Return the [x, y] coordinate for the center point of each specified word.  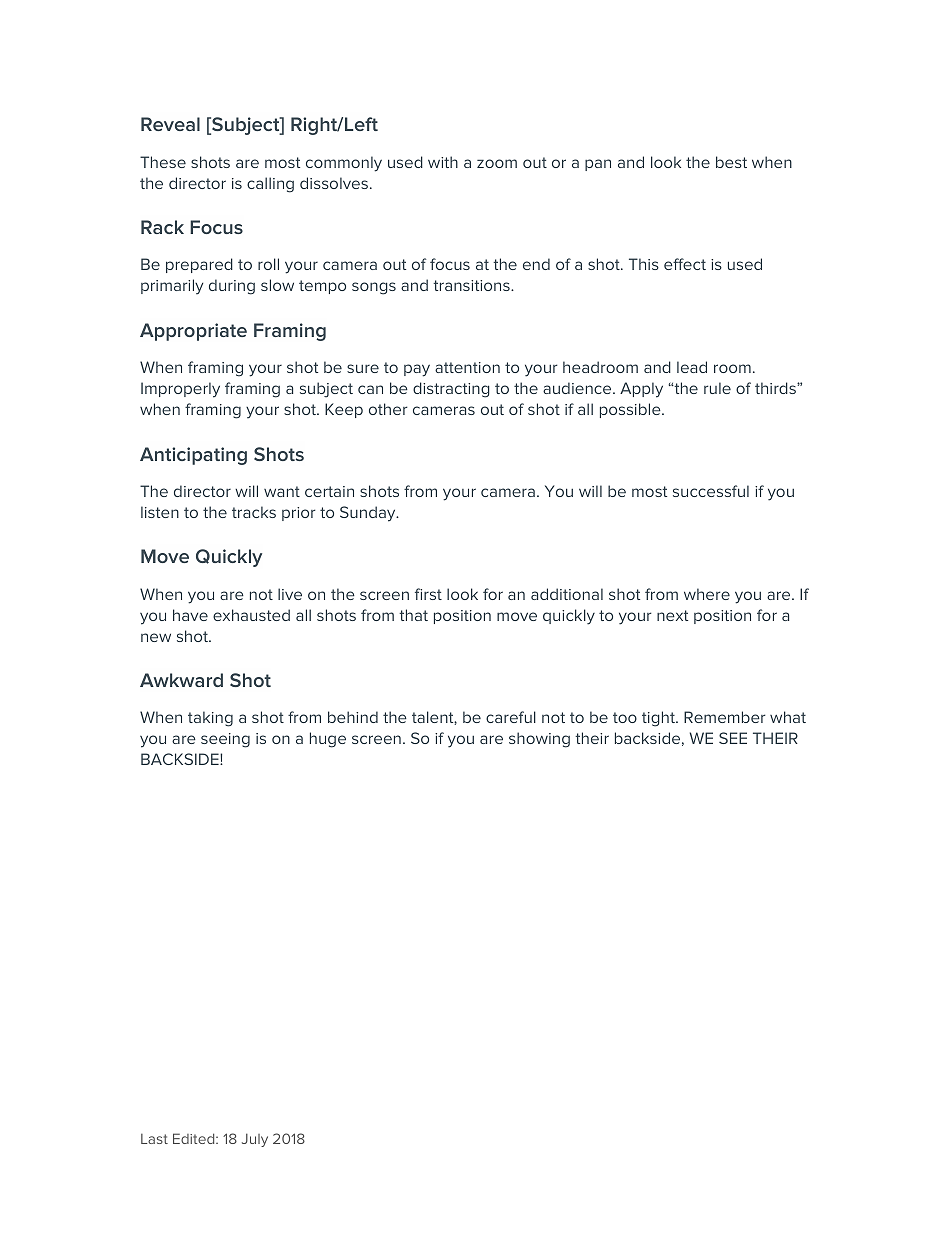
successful [711, 491]
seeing [225, 740]
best [731, 162]
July [255, 1140]
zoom [497, 163]
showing [539, 740]
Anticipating [193, 456]
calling [270, 185]
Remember [725, 717]
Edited [195, 1138]
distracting [451, 390]
